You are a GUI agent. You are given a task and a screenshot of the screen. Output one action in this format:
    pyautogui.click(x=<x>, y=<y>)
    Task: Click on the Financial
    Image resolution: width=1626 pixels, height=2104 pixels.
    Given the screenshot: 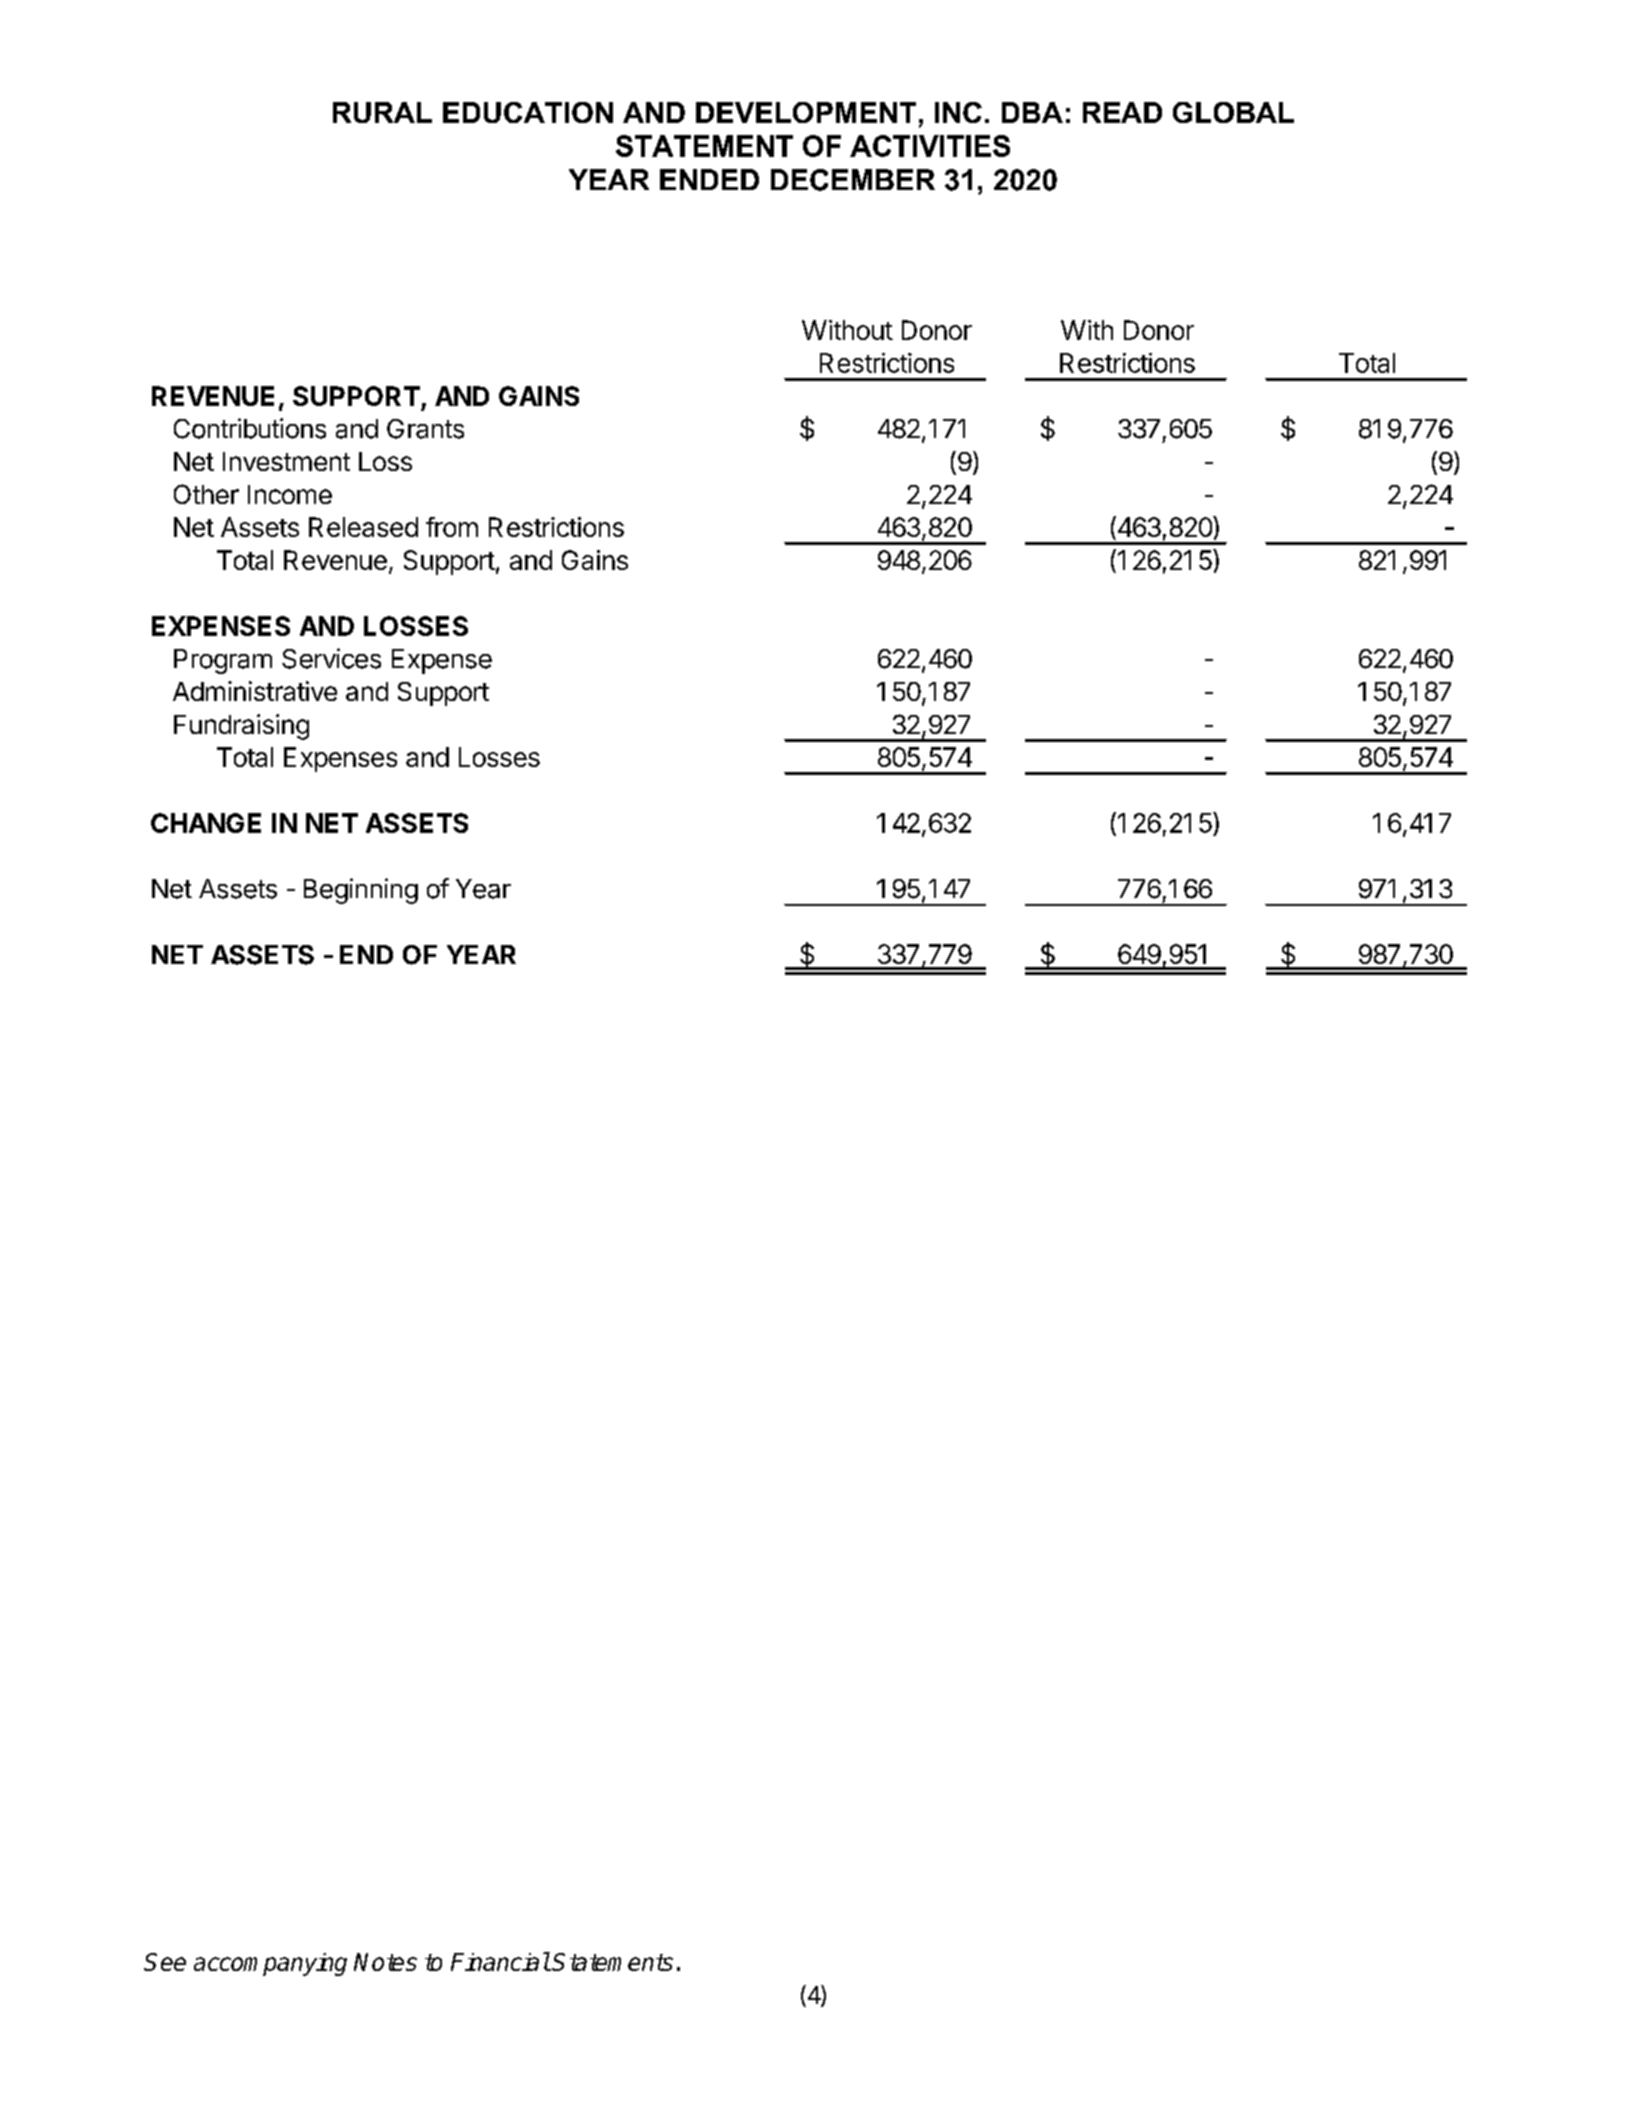 What is the action you would take?
    pyautogui.click(x=500, y=1961)
